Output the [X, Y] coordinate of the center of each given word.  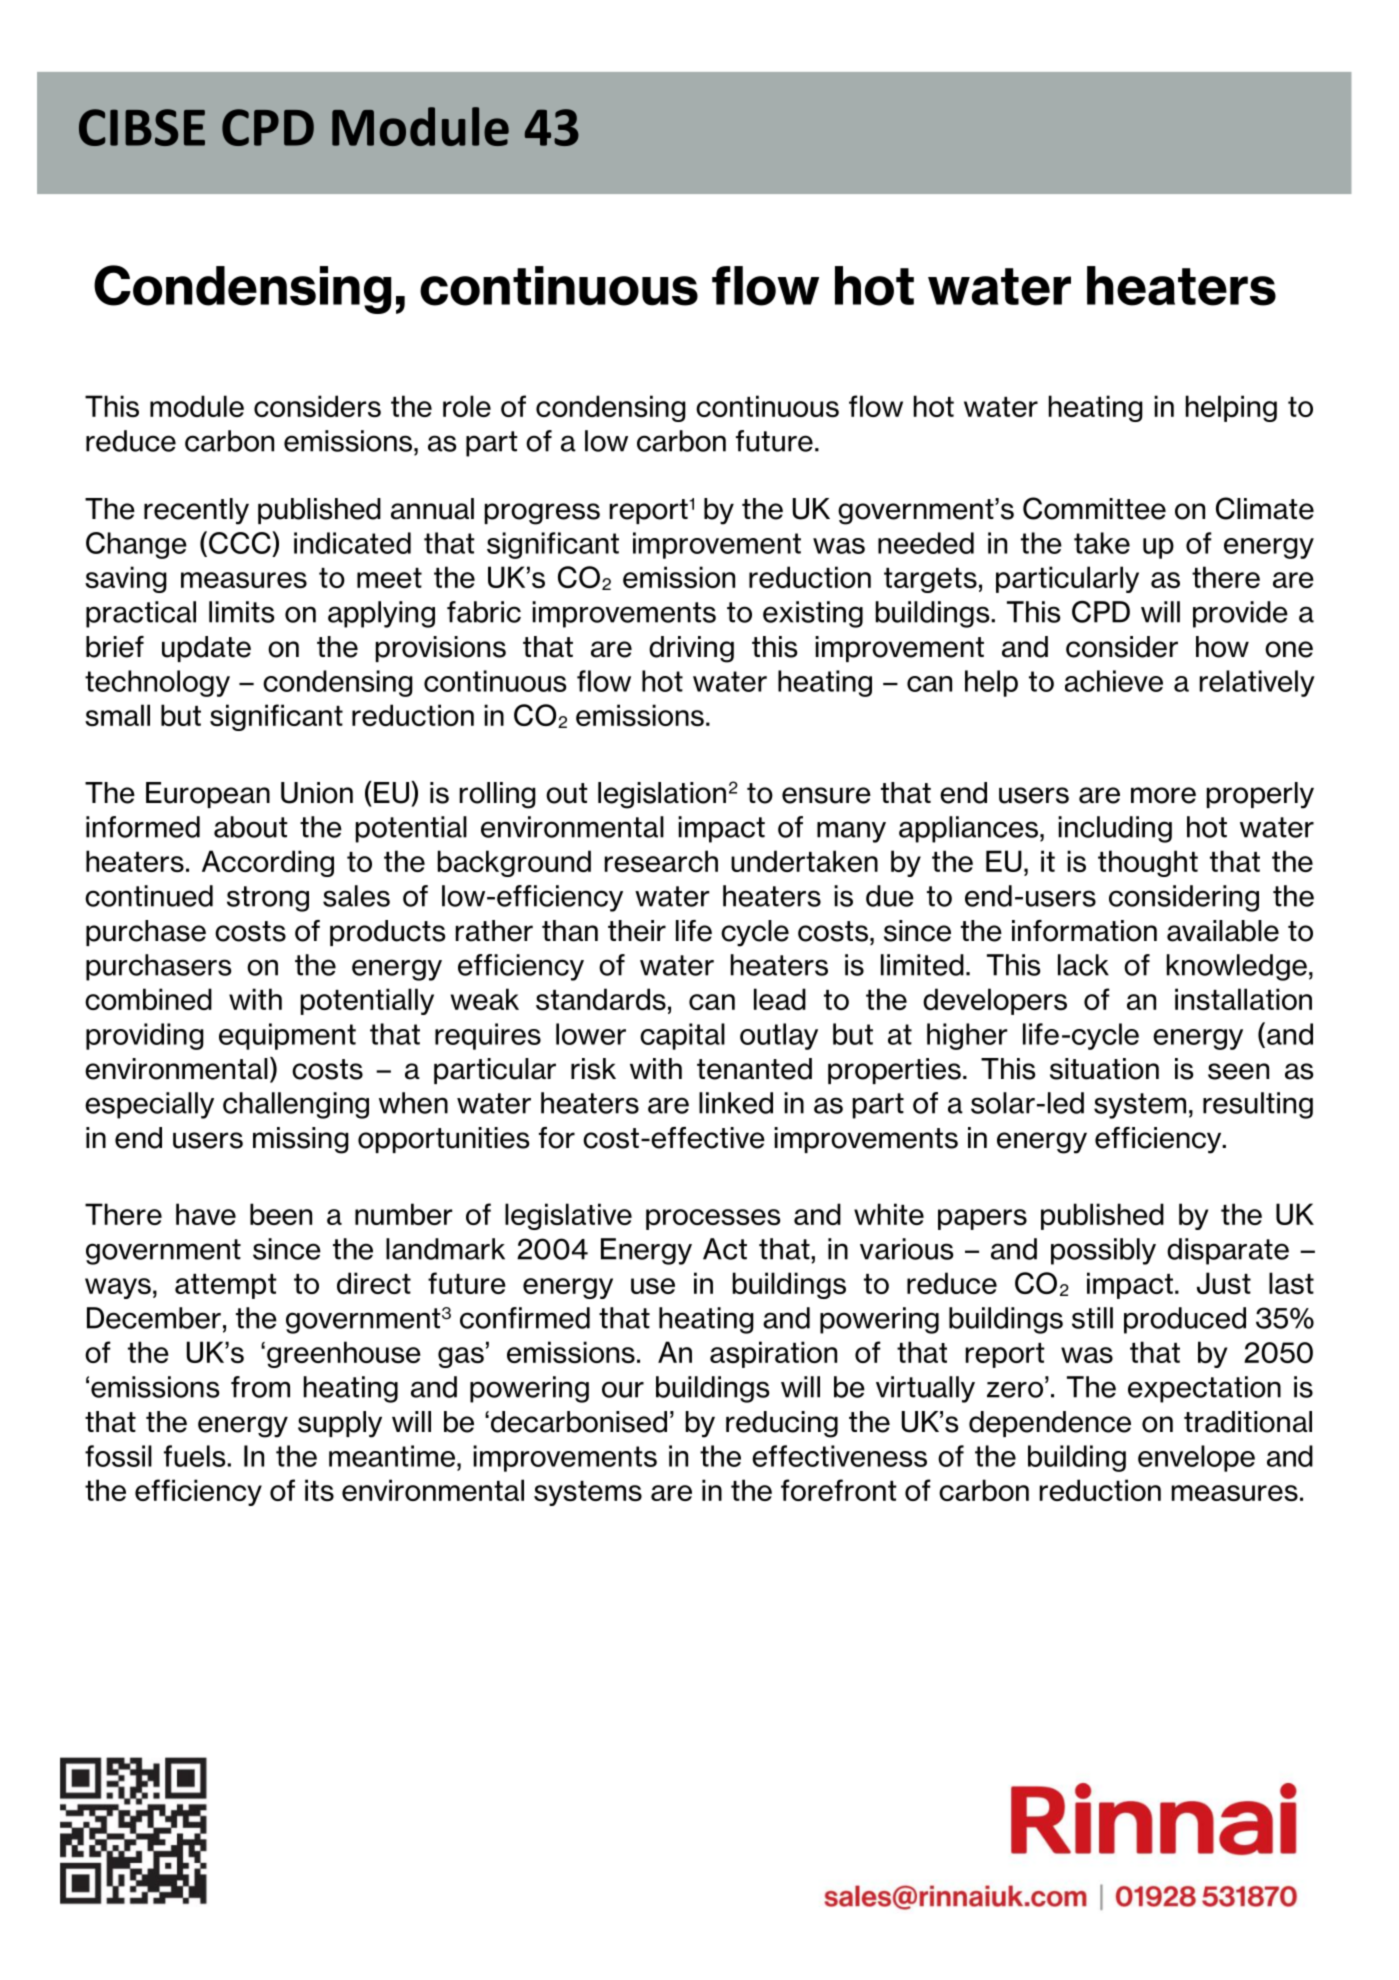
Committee [1094, 508]
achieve [1114, 681]
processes [713, 1219]
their [637, 931]
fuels [196, 1456]
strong [268, 899]
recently [196, 511]
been [281, 1214]
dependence [1050, 1424]
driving [691, 649]
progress [542, 514]
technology [157, 683]
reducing [782, 1424]
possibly [1103, 1251]
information [1084, 931]
